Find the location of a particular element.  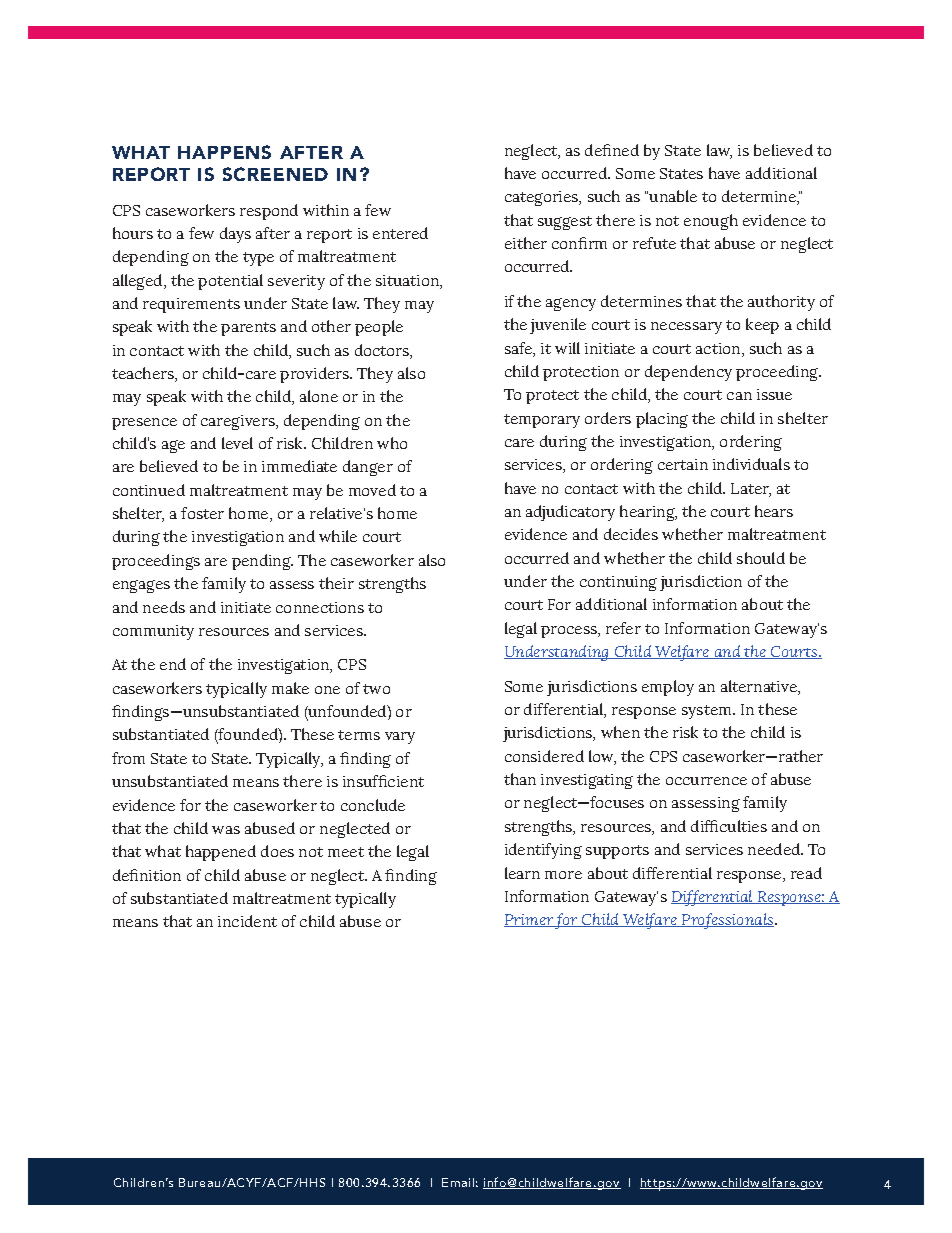

foster is located at coordinates (202, 513).
